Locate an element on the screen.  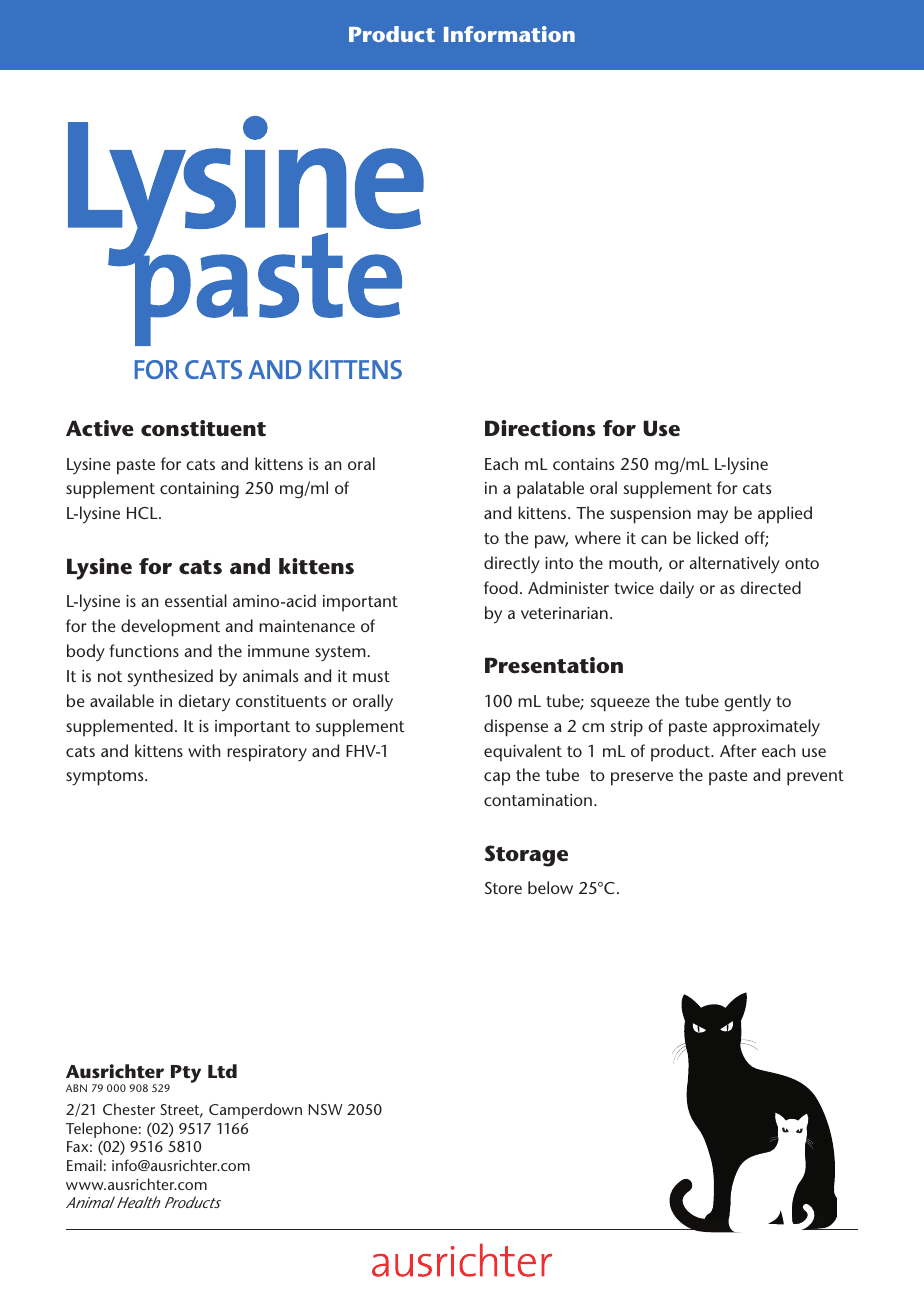
Active is located at coordinates (100, 428).
